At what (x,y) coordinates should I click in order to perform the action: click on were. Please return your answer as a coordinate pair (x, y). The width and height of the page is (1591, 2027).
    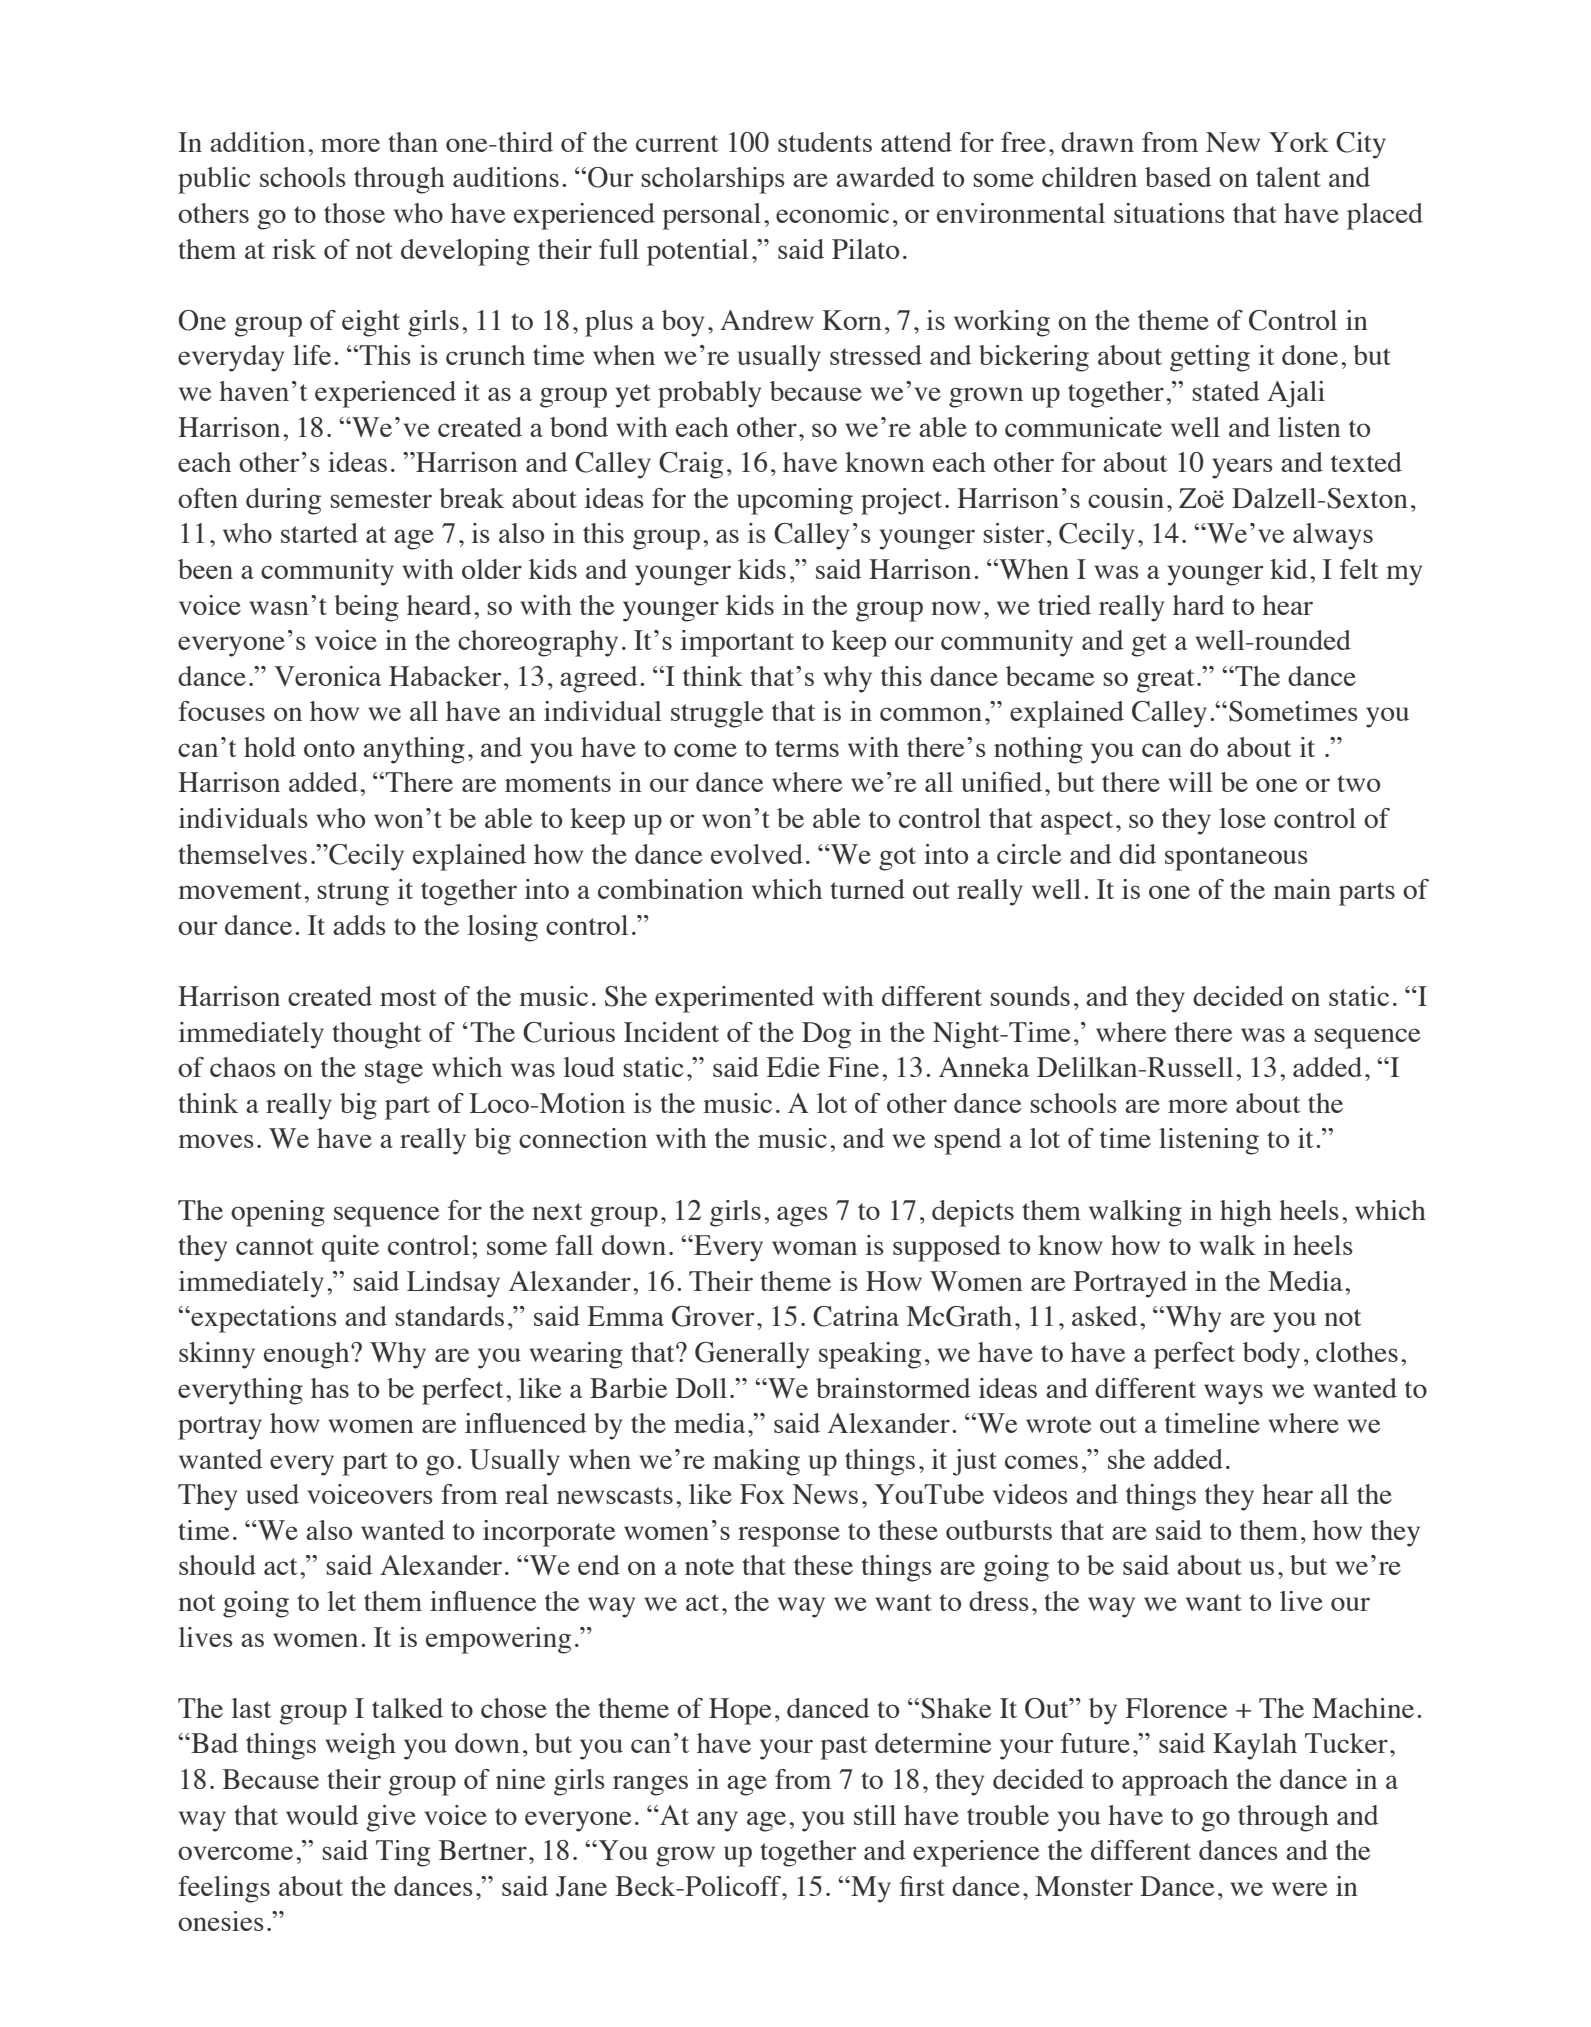
    Looking at the image, I should click on (1300, 1889).
